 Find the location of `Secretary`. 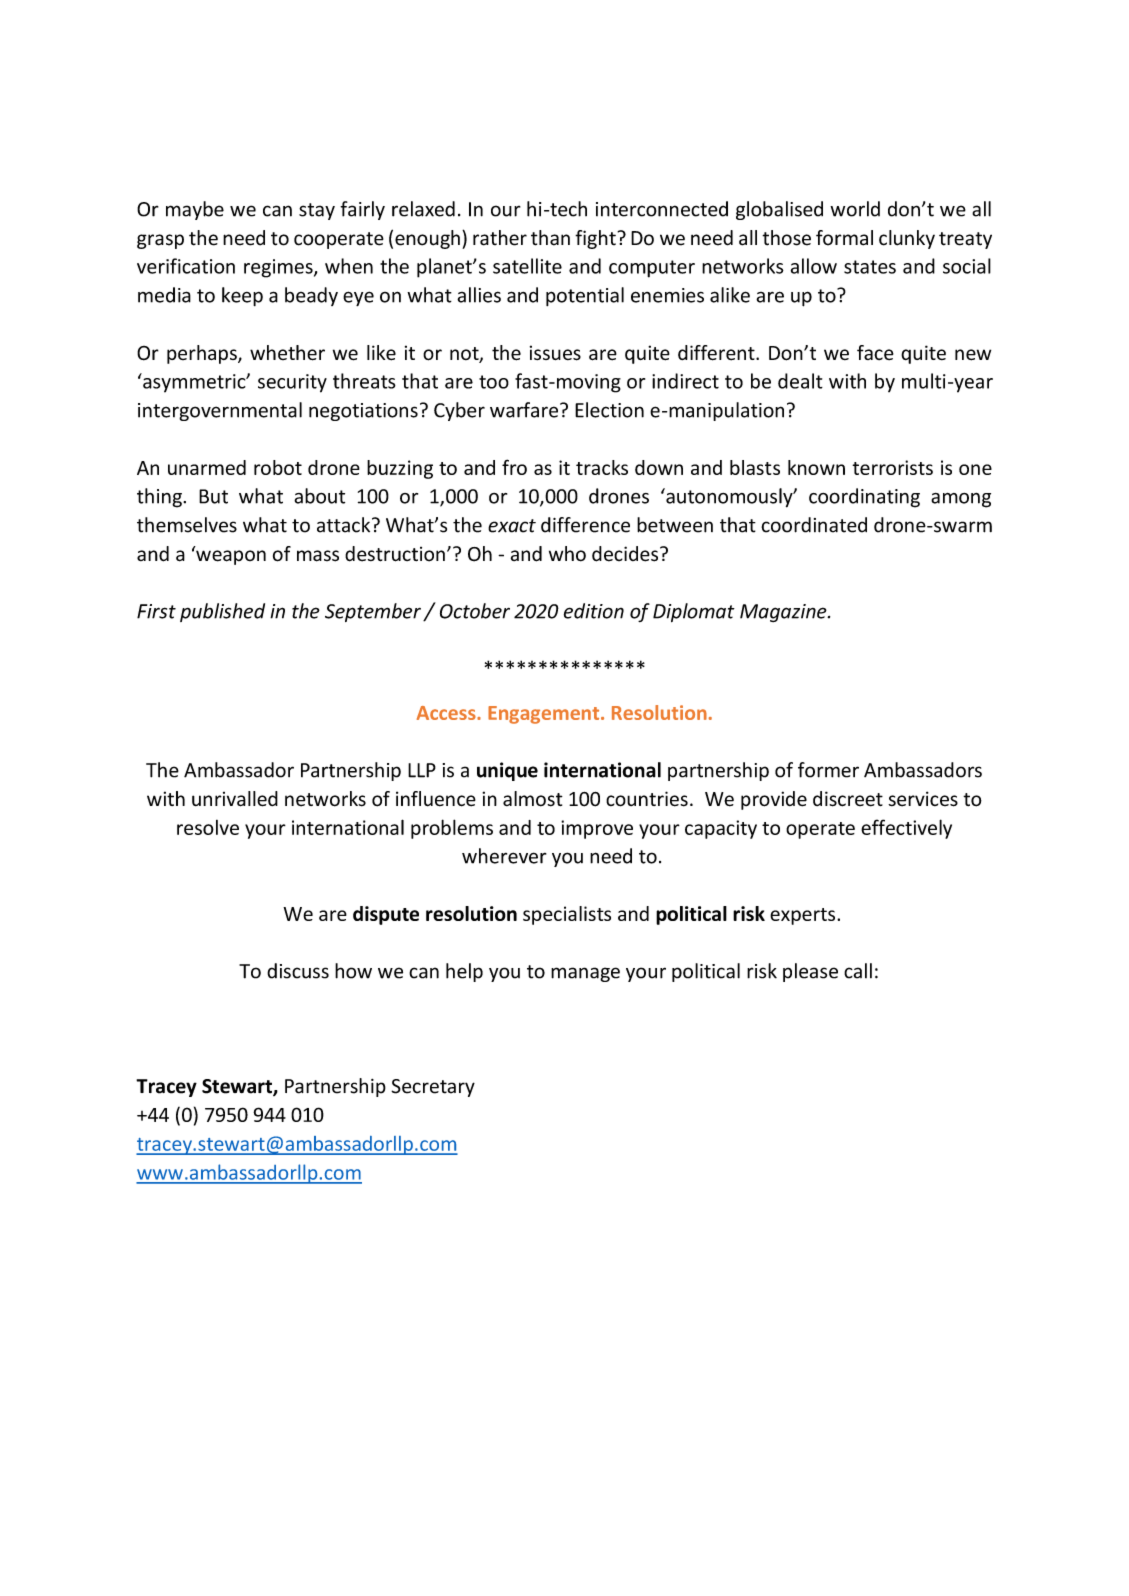

Secretary is located at coordinates (433, 1088).
